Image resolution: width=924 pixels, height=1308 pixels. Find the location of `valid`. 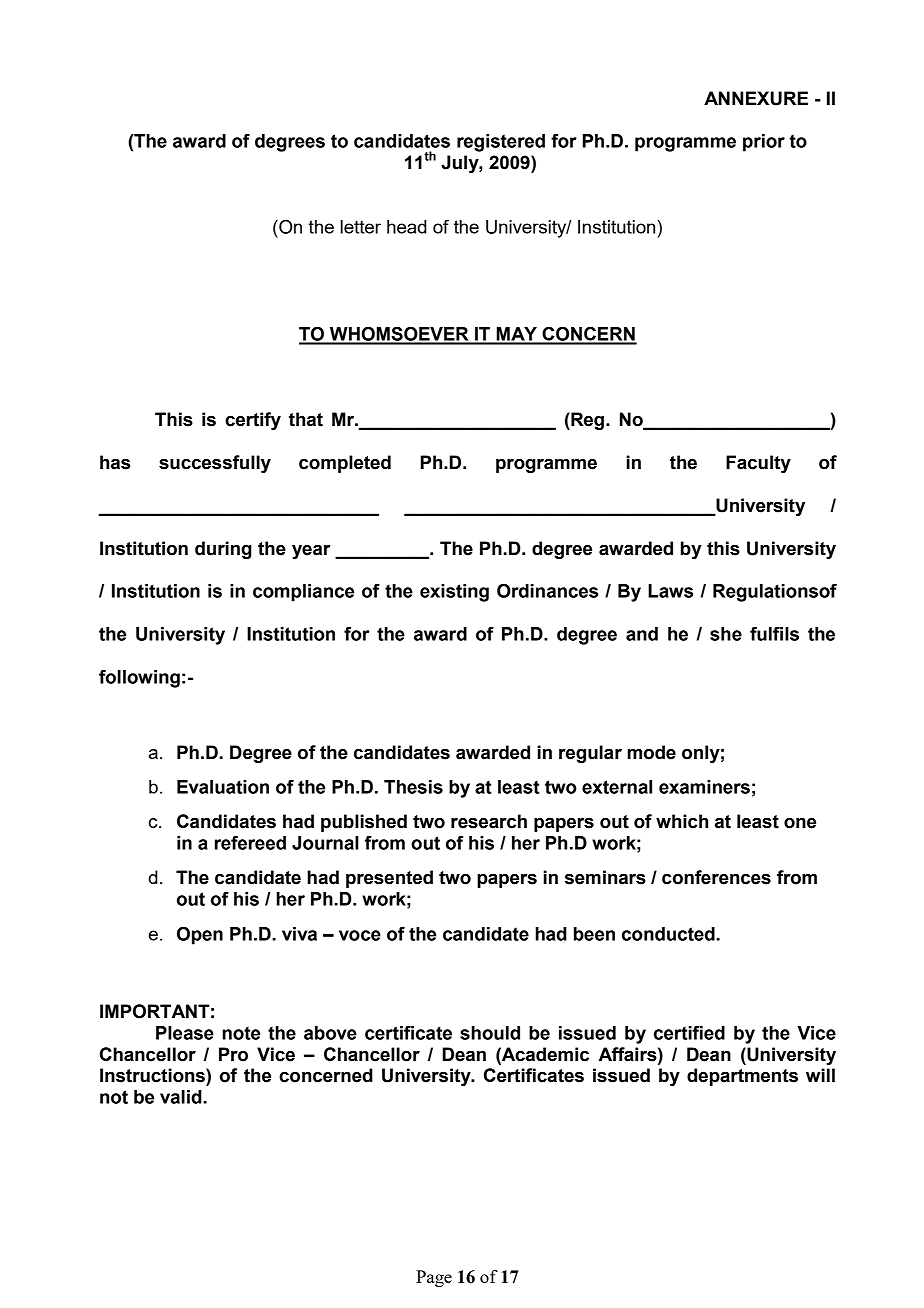

valid is located at coordinates (181, 1097).
